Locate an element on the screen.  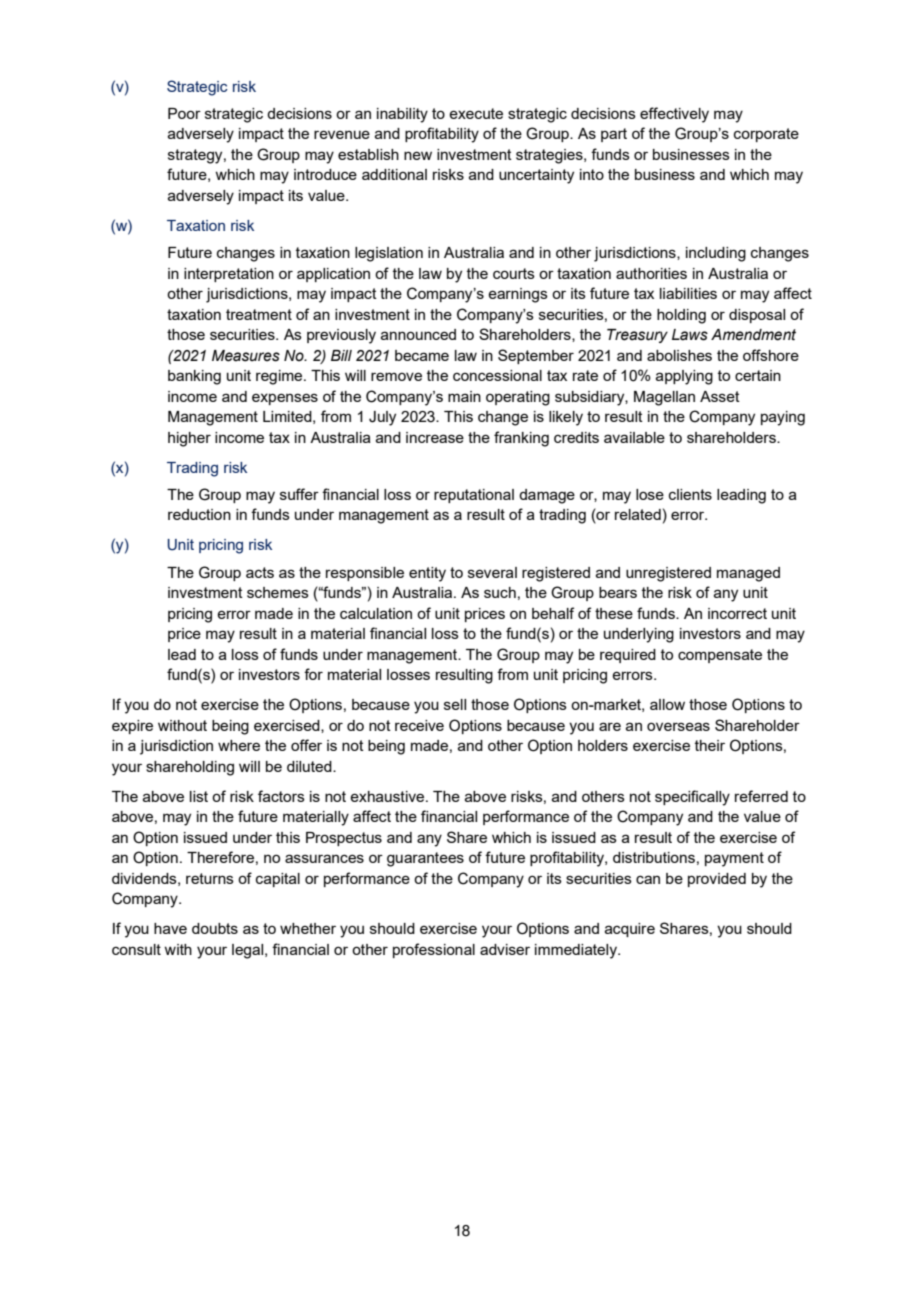
reduction is located at coordinates (199, 514).
